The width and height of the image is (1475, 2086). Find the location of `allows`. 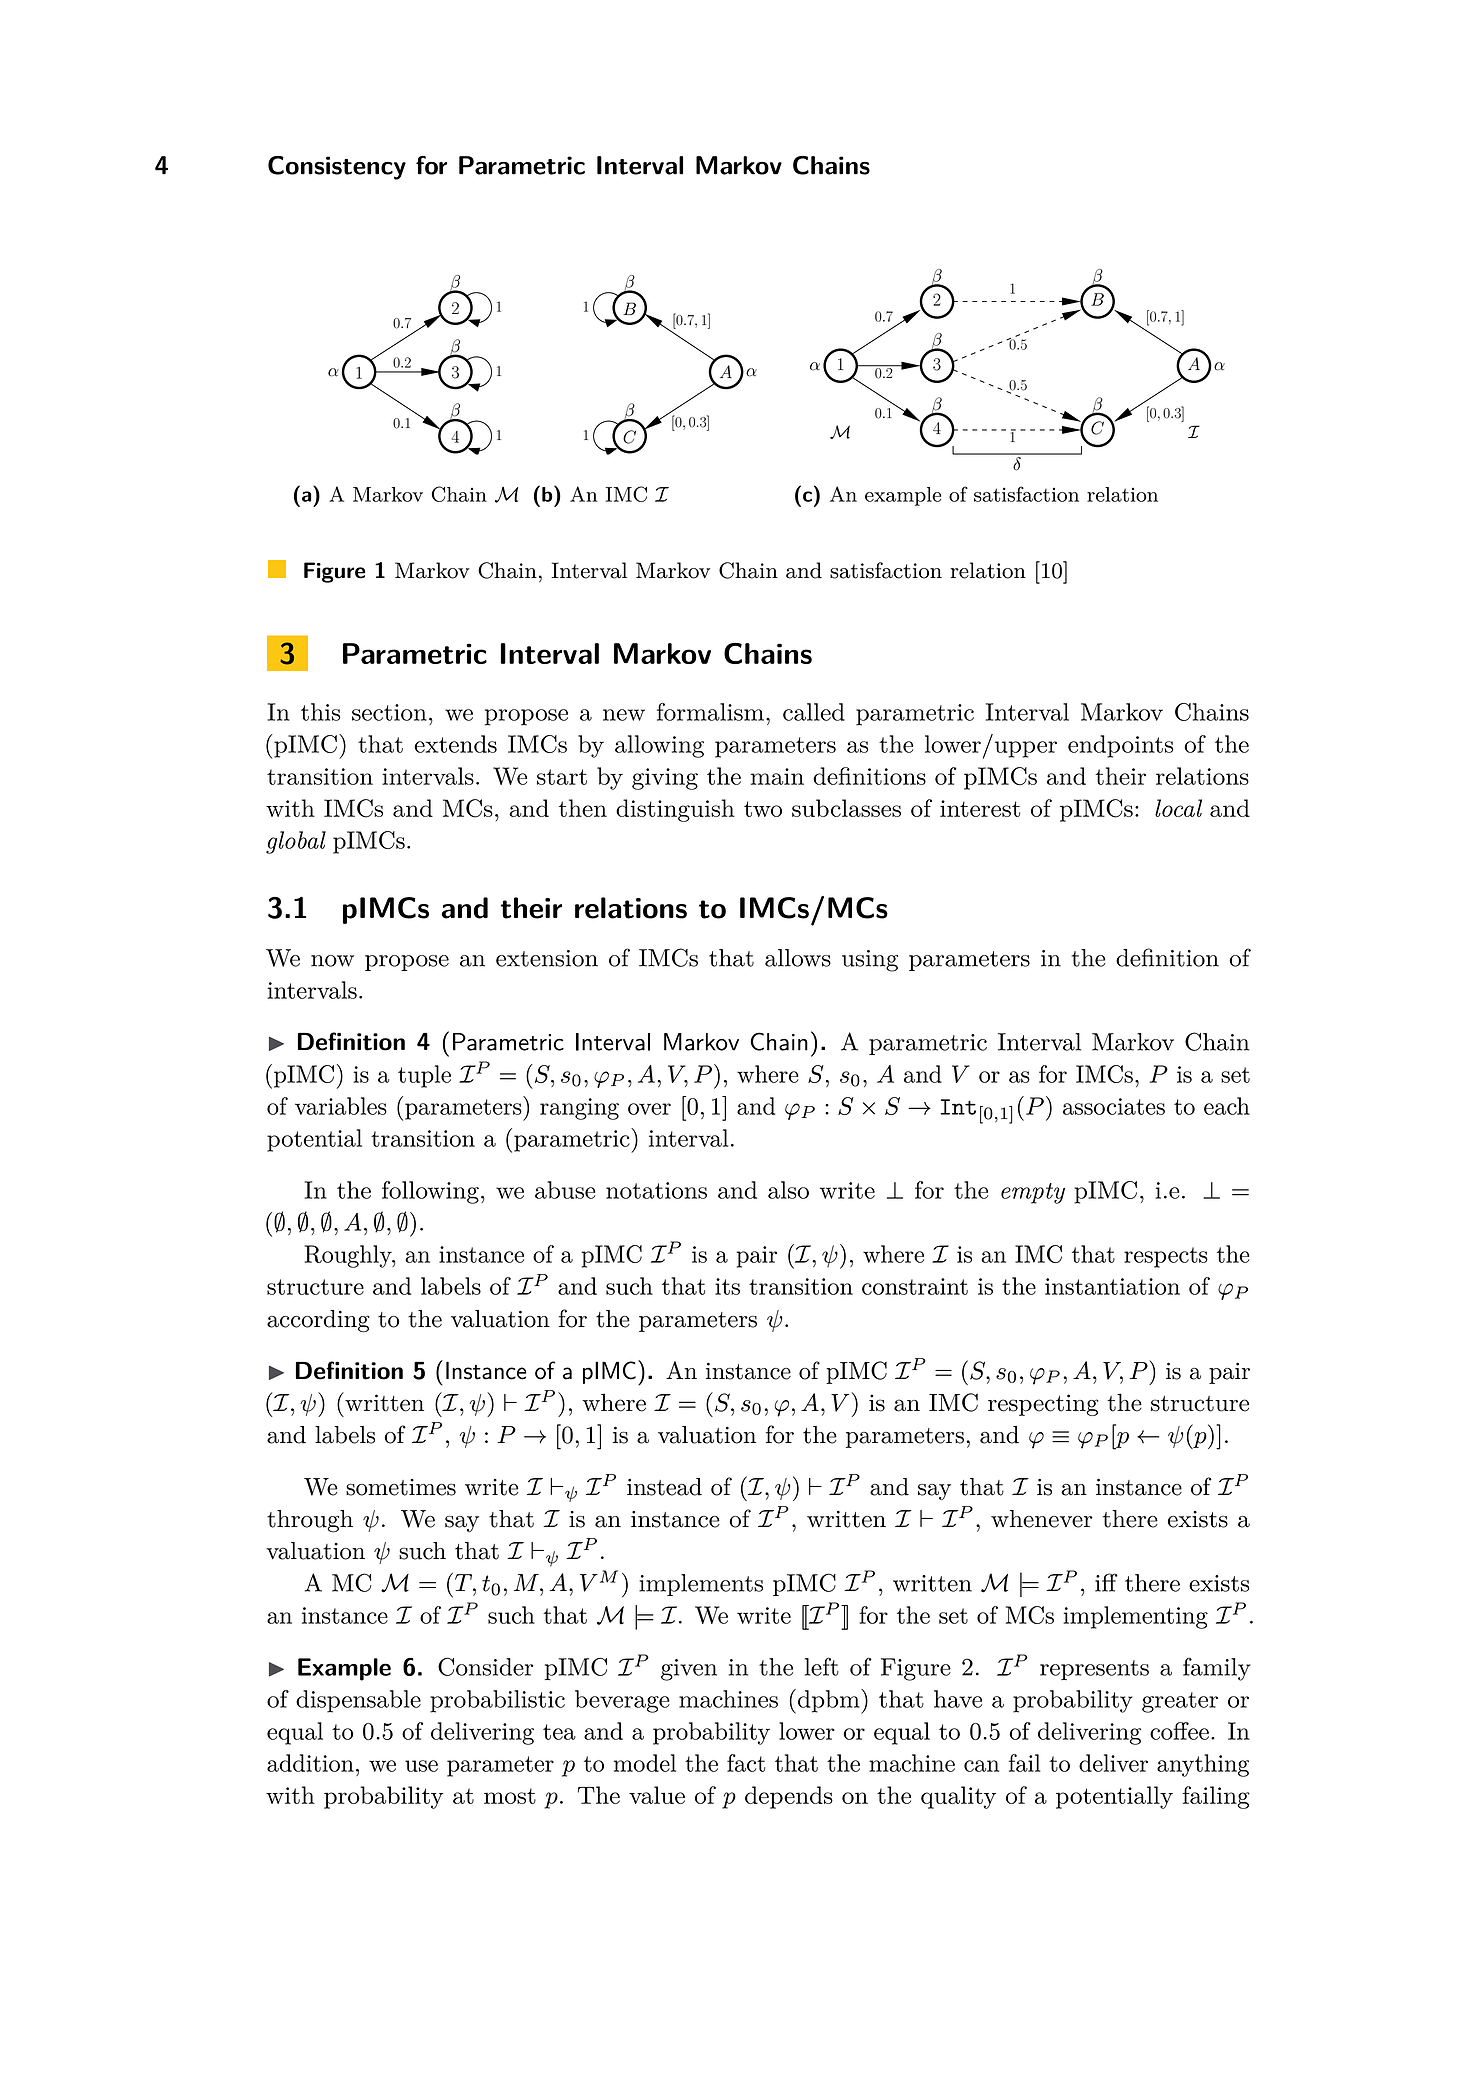

allows is located at coordinates (798, 958).
